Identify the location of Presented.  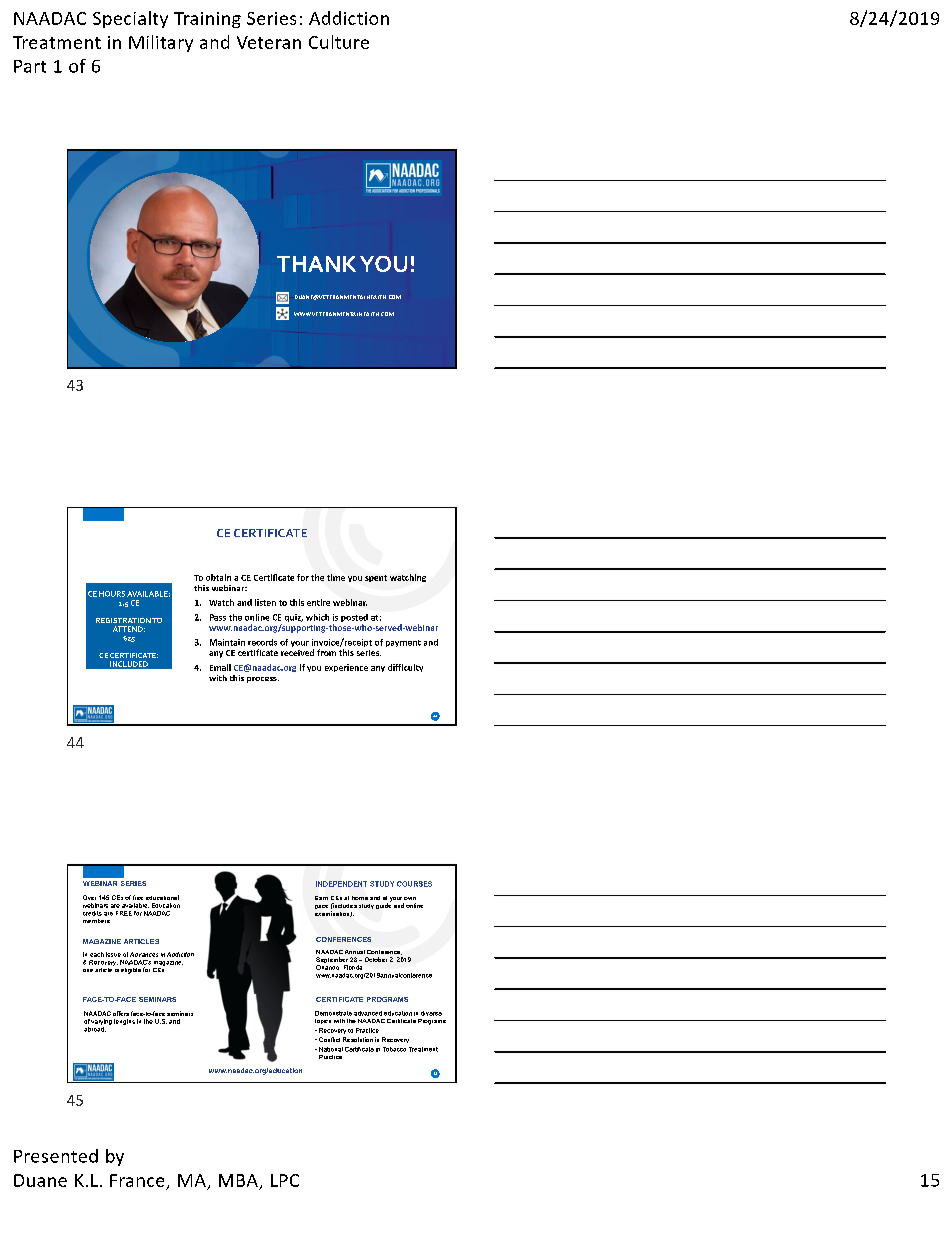
(56, 1156).
